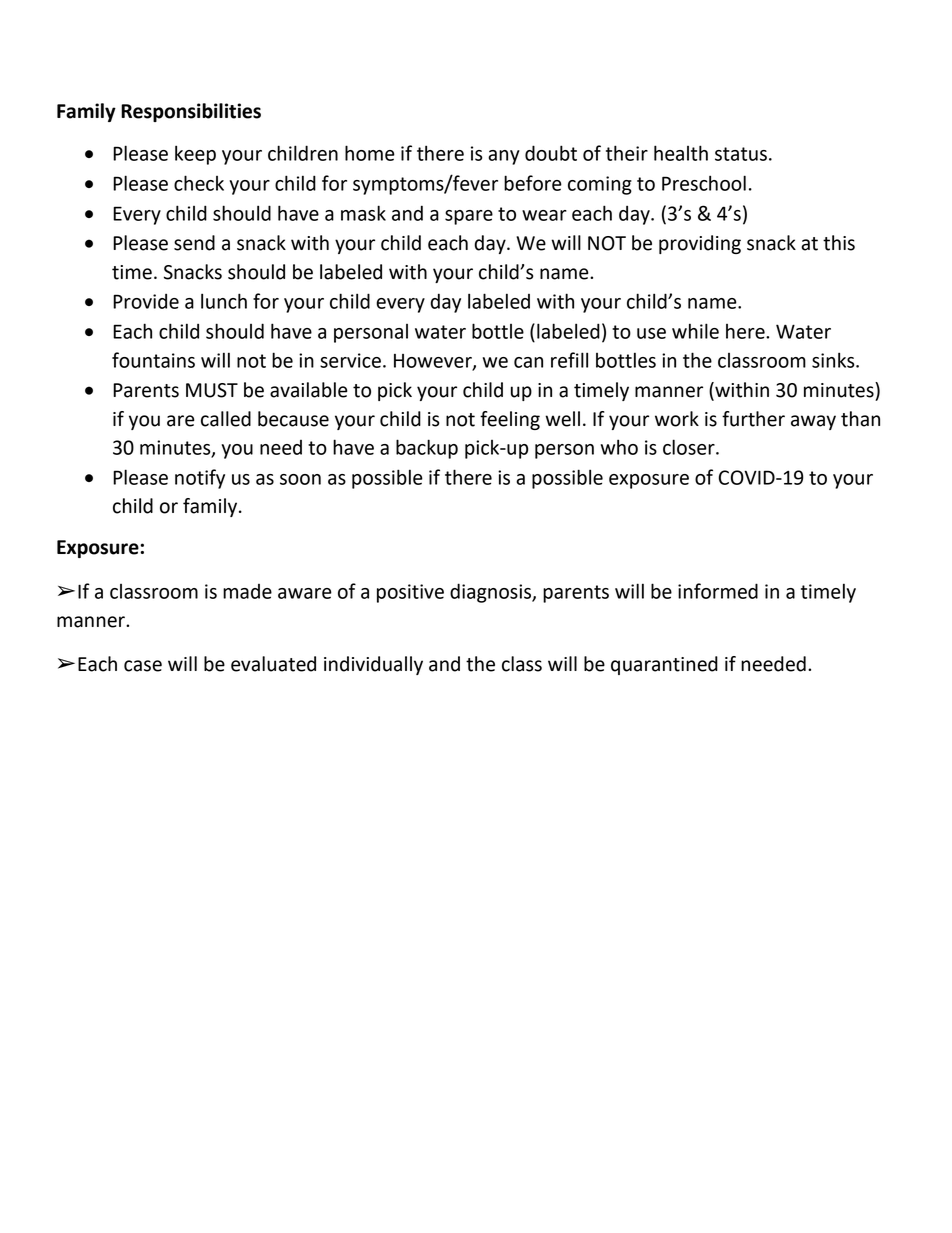 This screenshot has height=1233, width=952. Describe the element at coordinates (273, 664) in the screenshot. I see `evaluated` at that location.
